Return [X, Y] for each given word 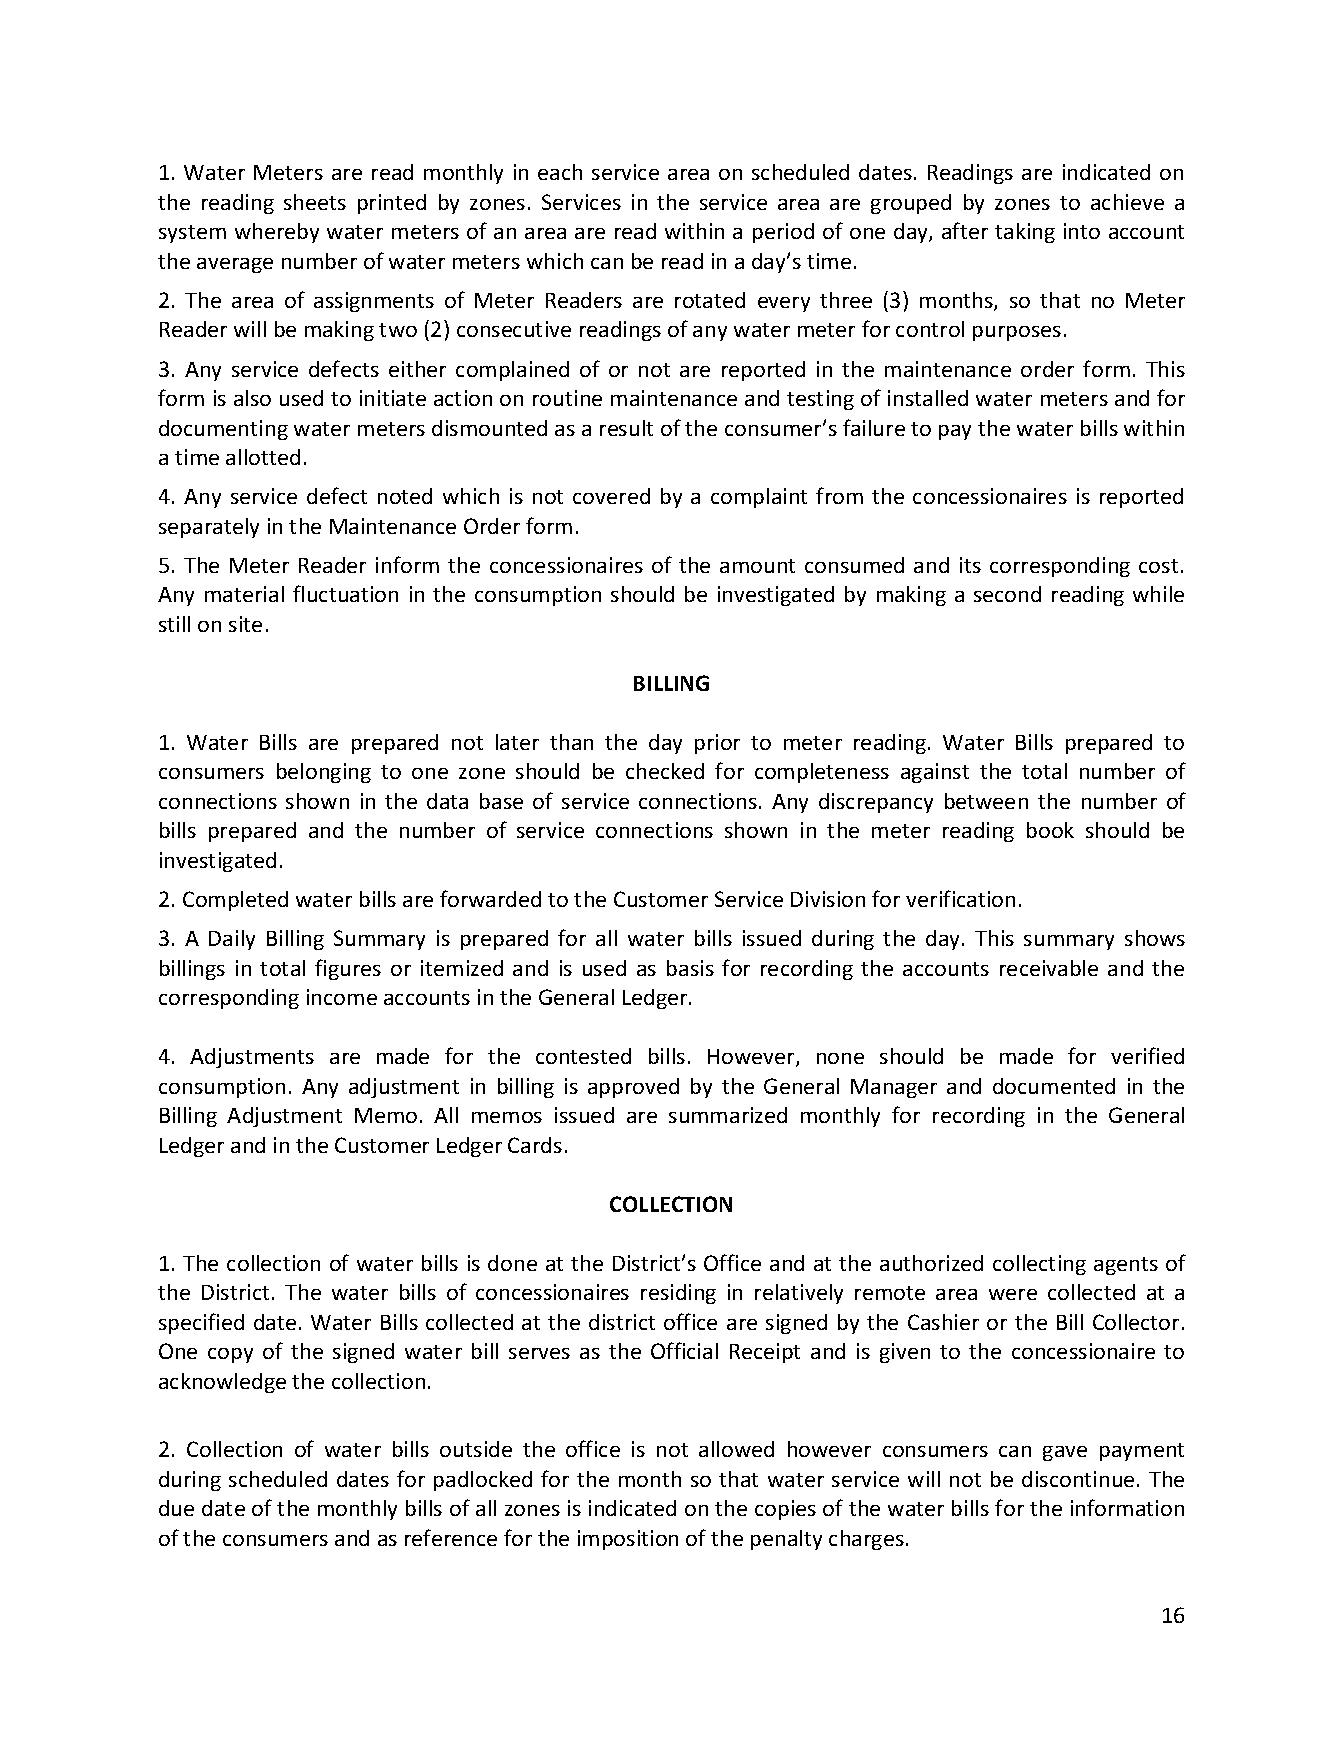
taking [1025, 233]
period [783, 233]
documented [1054, 1086]
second [1007, 594]
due [176, 1508]
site [245, 624]
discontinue [1078, 1479]
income [342, 997]
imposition [628, 1540]
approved [633, 1088]
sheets [315, 202]
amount [757, 566]
